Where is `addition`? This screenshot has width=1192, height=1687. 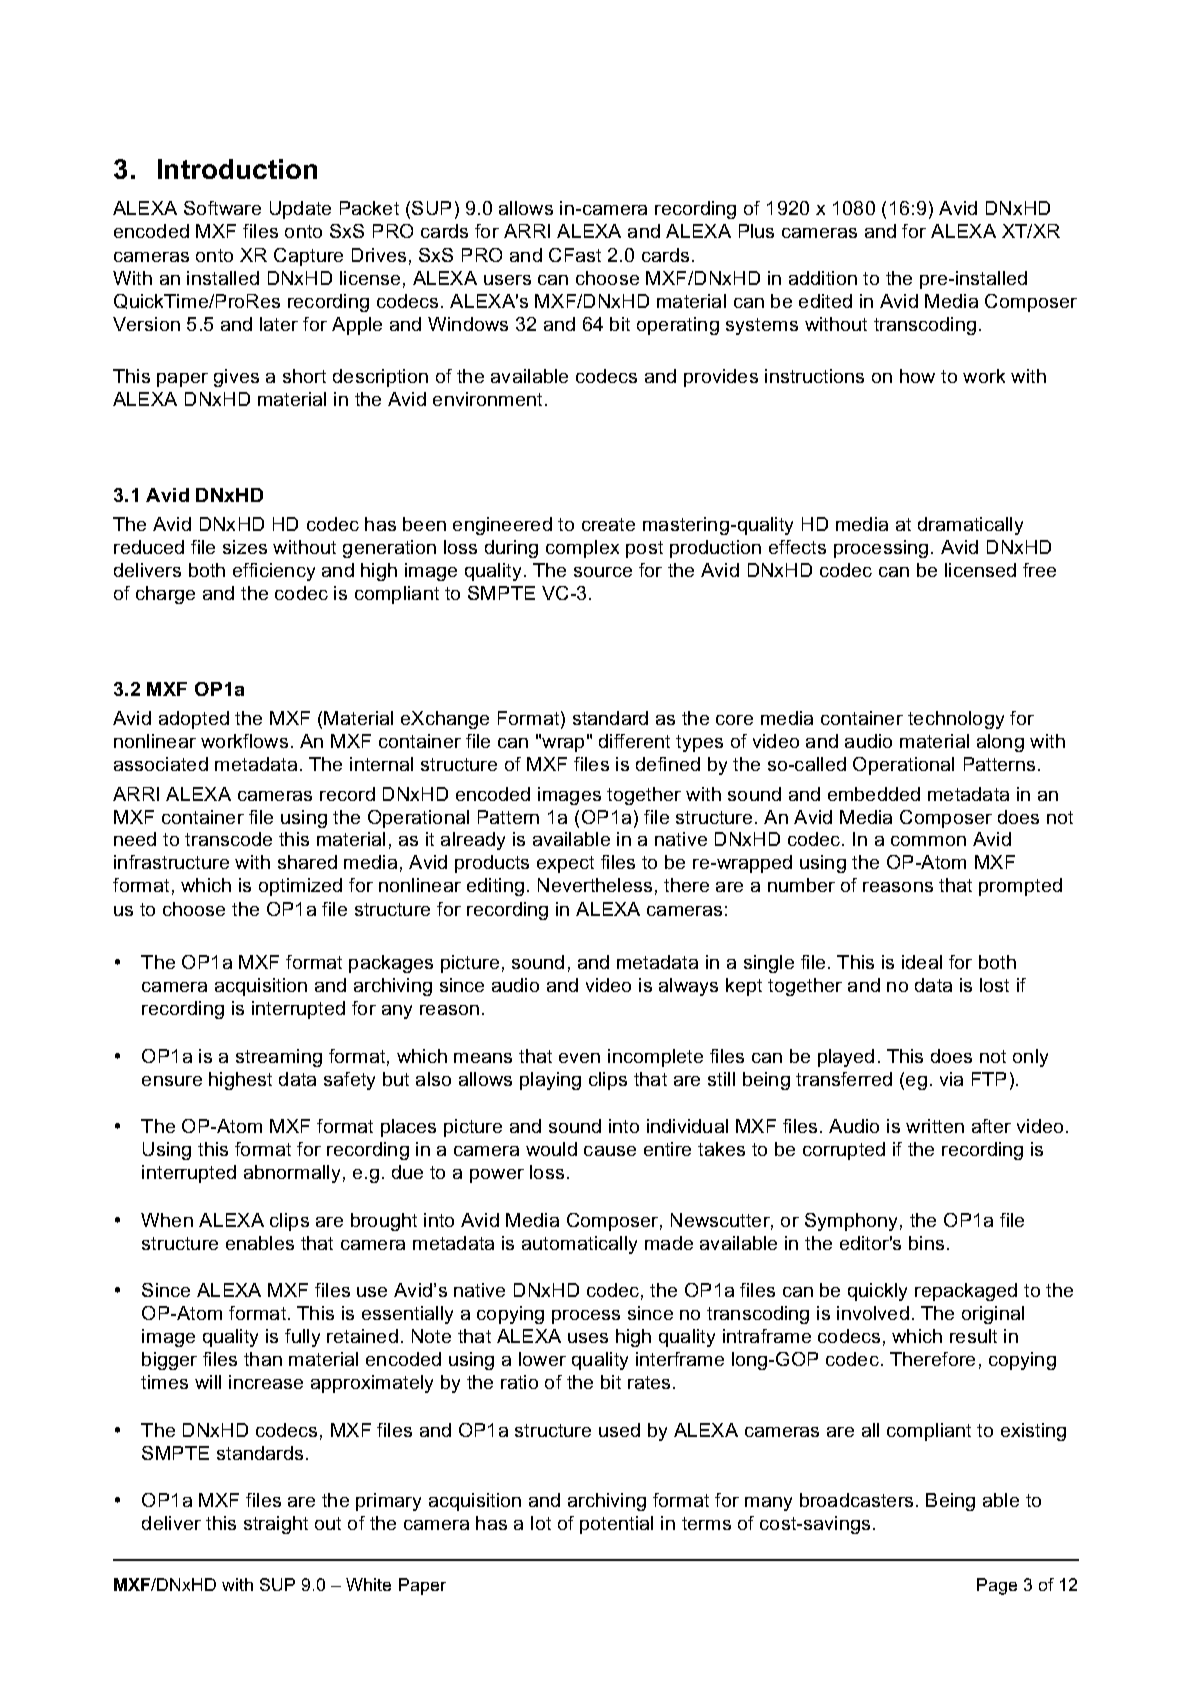 addition is located at coordinates (823, 278).
